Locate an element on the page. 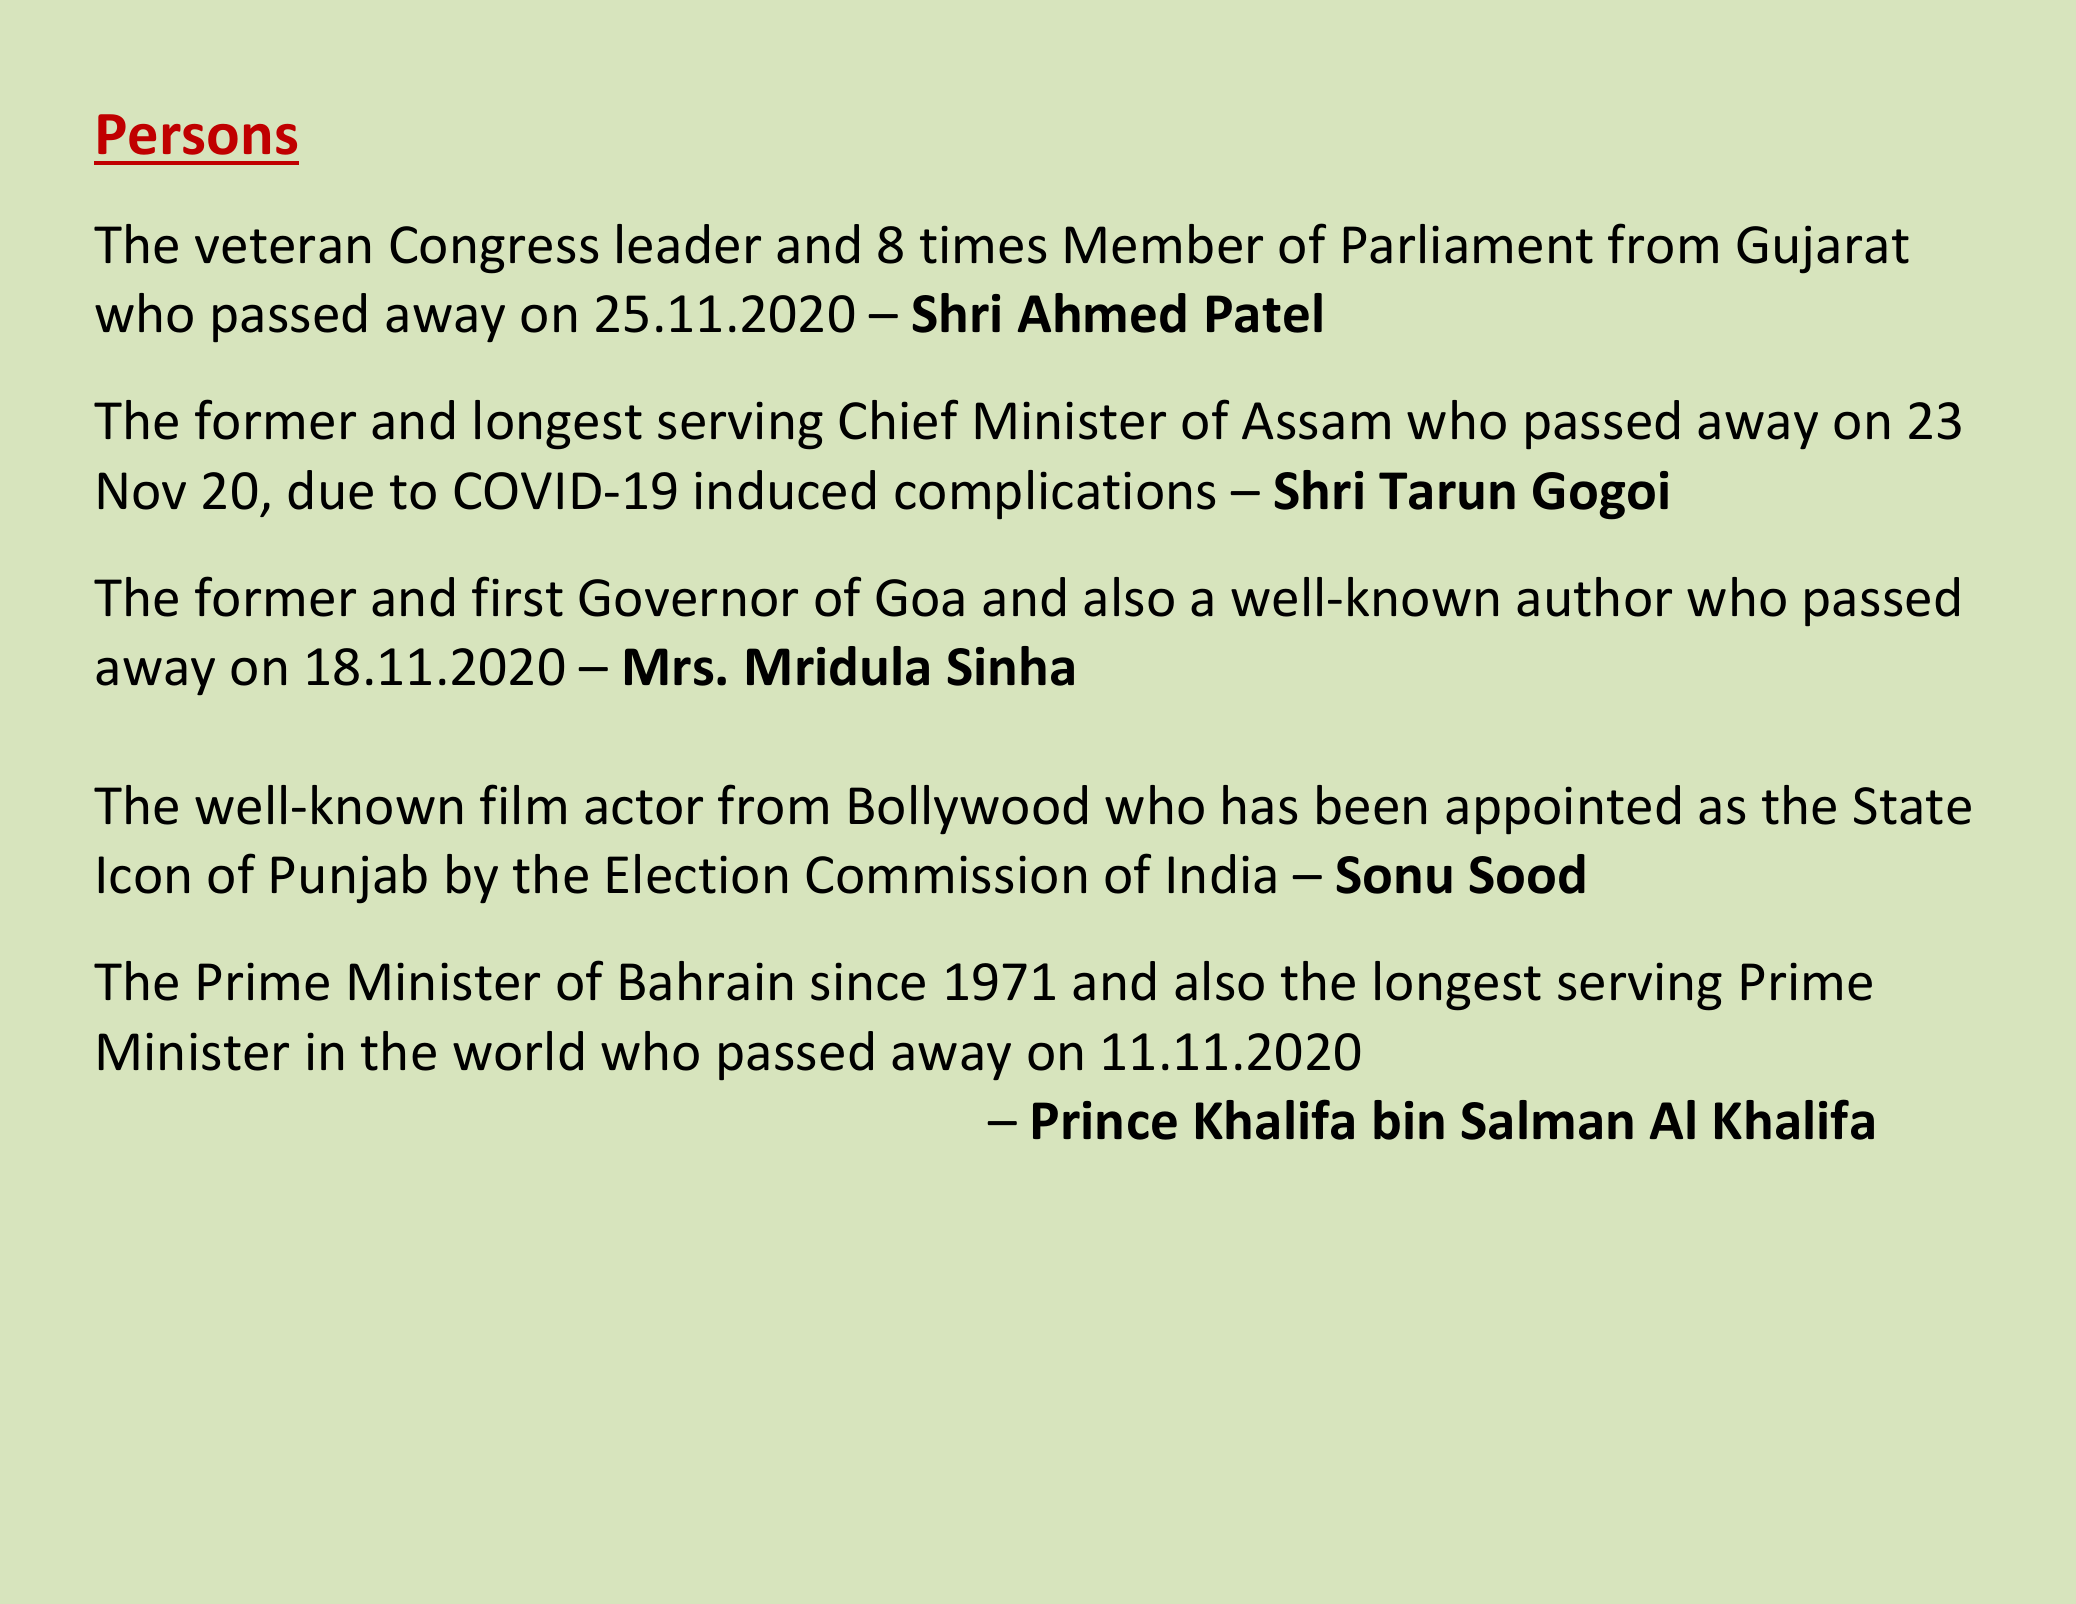 The height and width of the image is (1604, 2076). Prince is located at coordinates (1105, 1120).
